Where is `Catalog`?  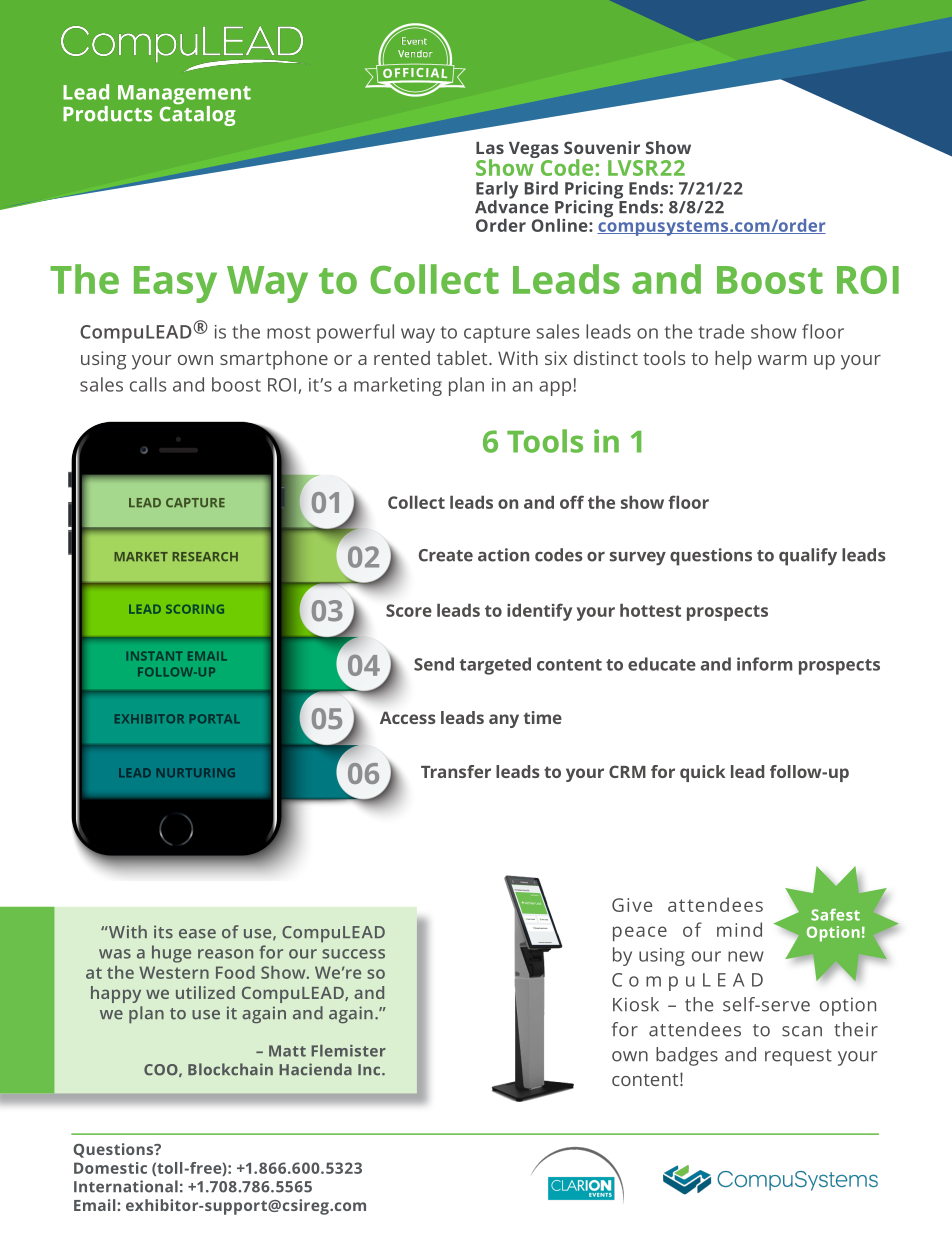 Catalog is located at coordinates (198, 114).
